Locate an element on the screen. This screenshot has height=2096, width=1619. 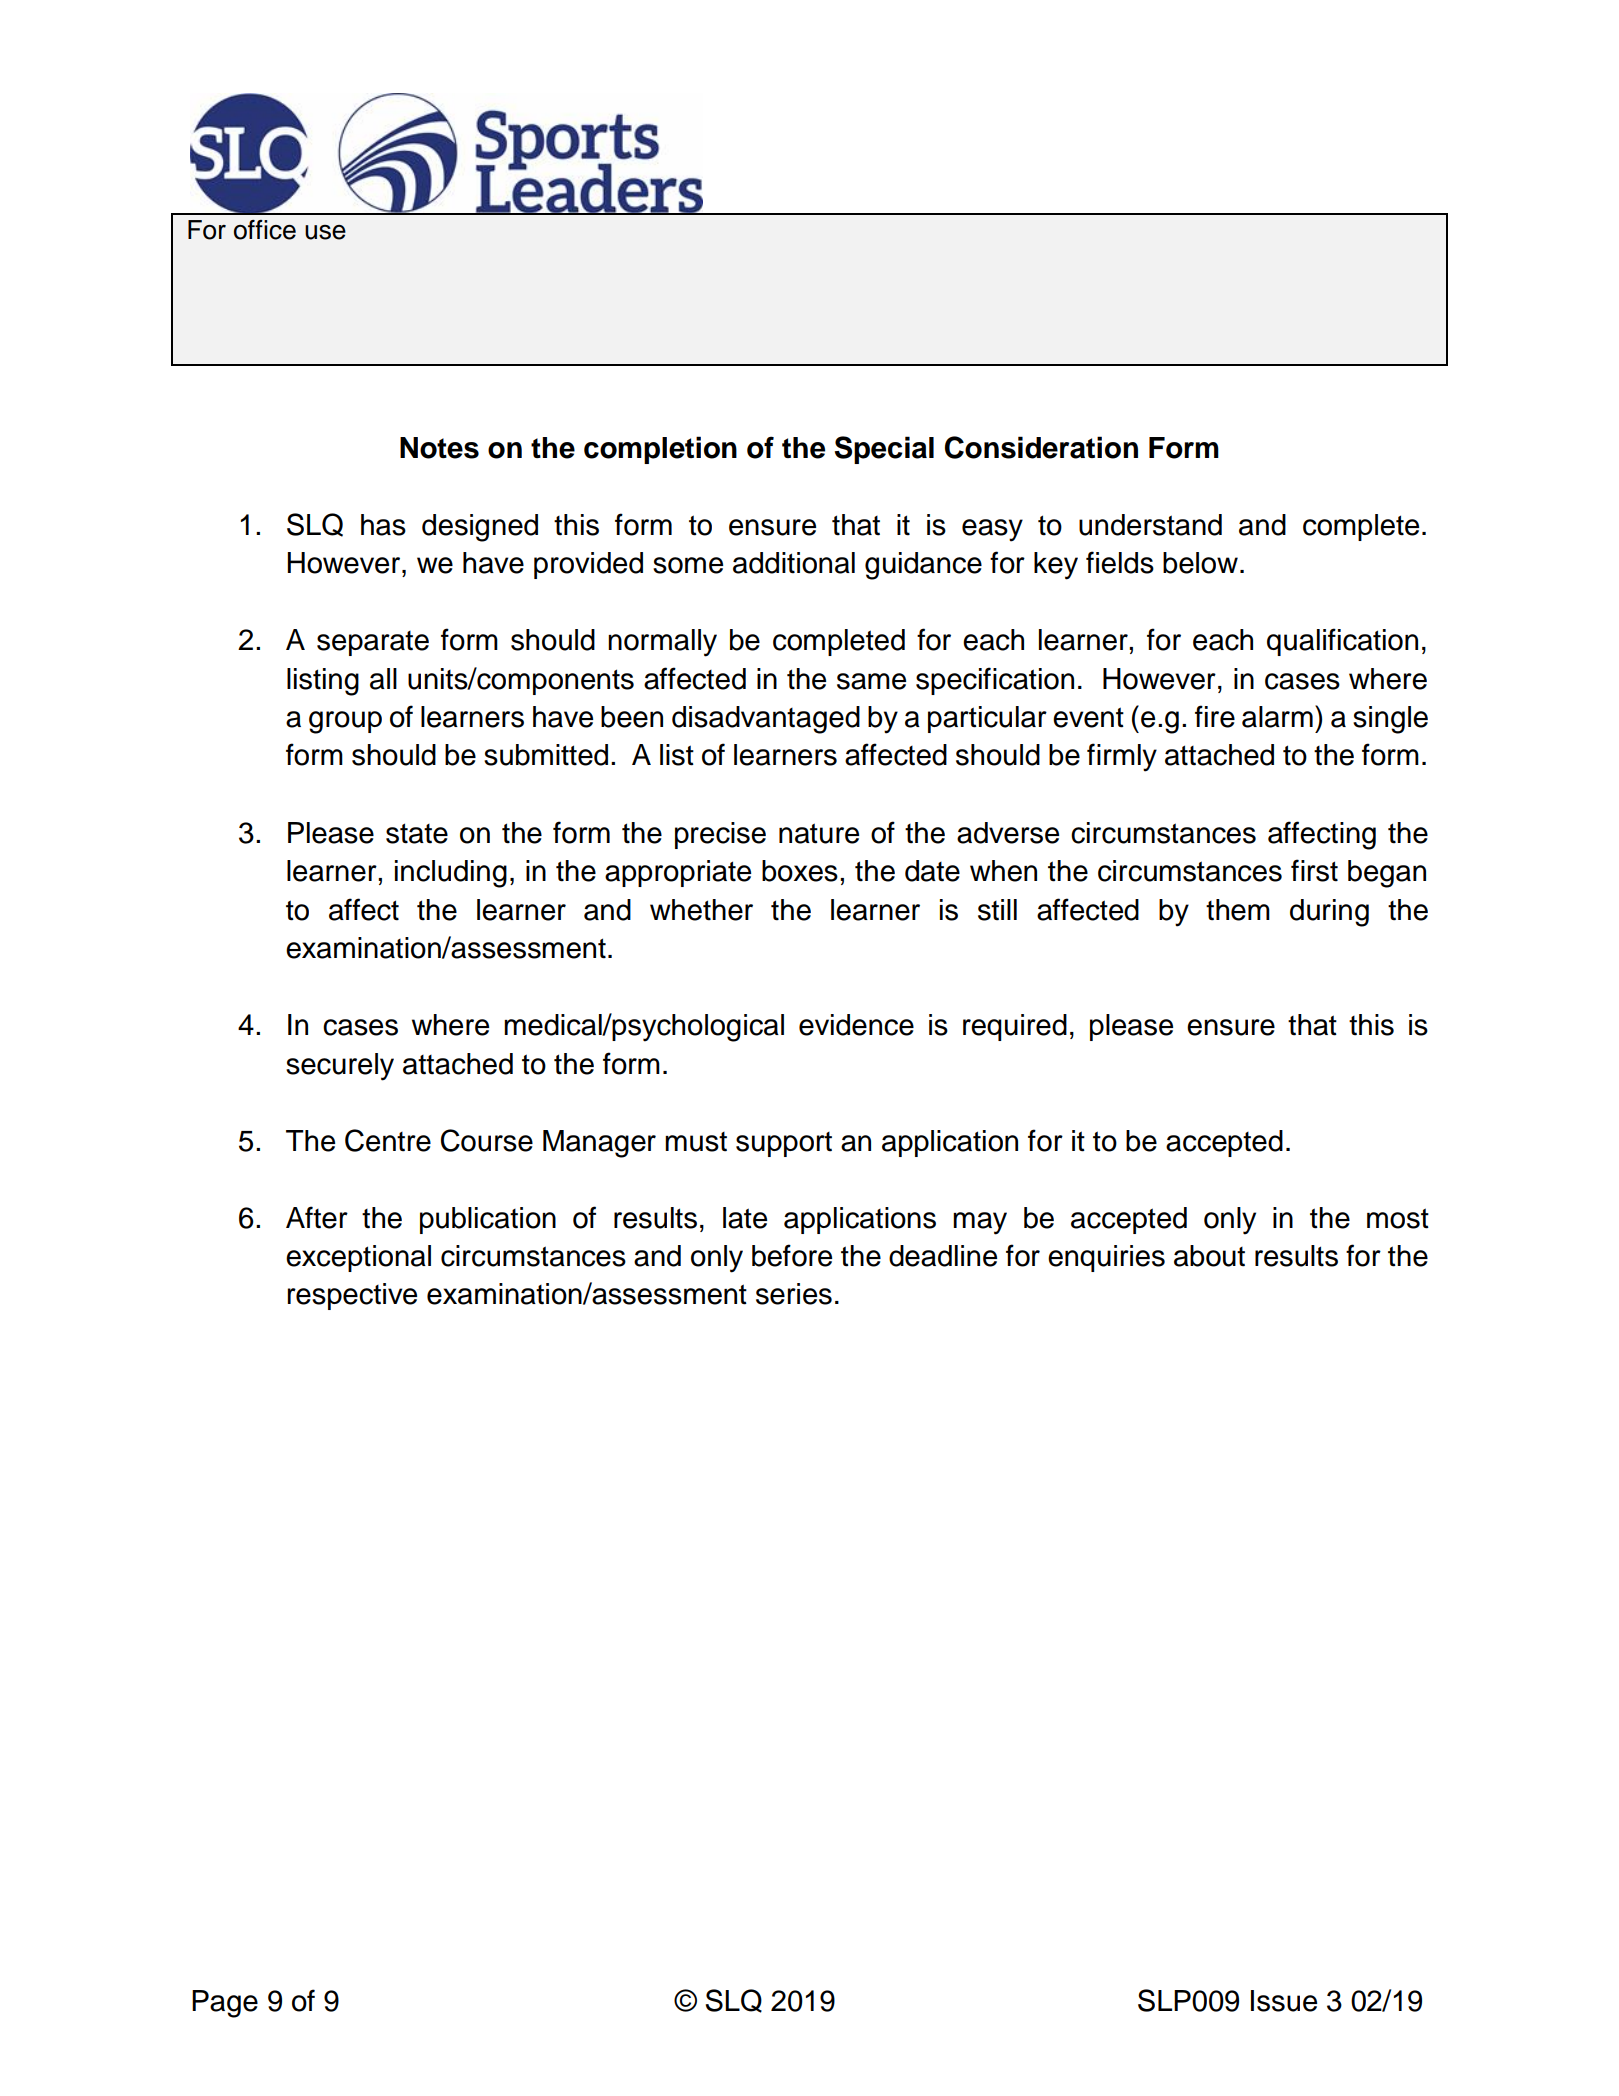
Centre is located at coordinates (388, 1140).
